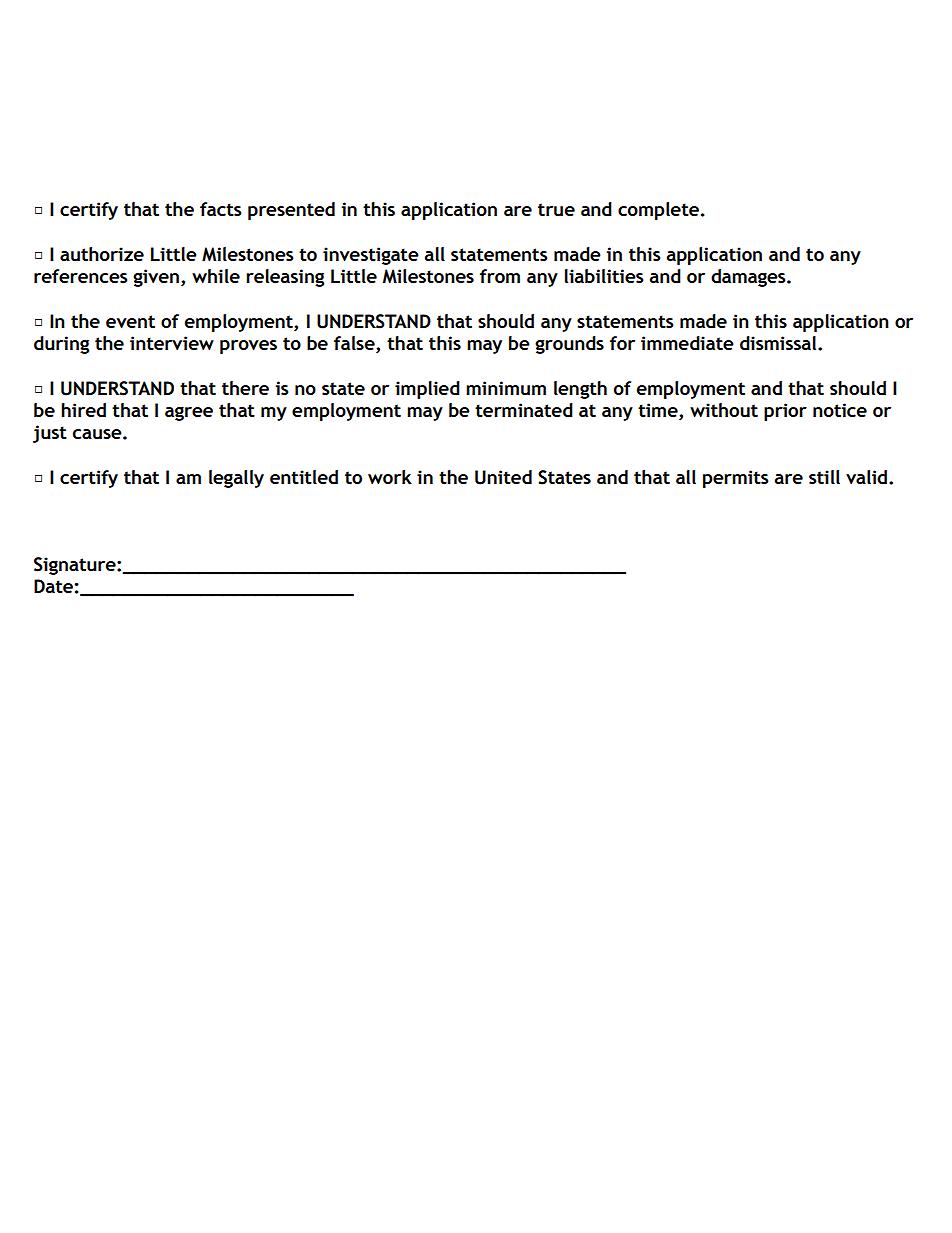  Describe the element at coordinates (736, 479) in the screenshot. I see `permits` at that location.
